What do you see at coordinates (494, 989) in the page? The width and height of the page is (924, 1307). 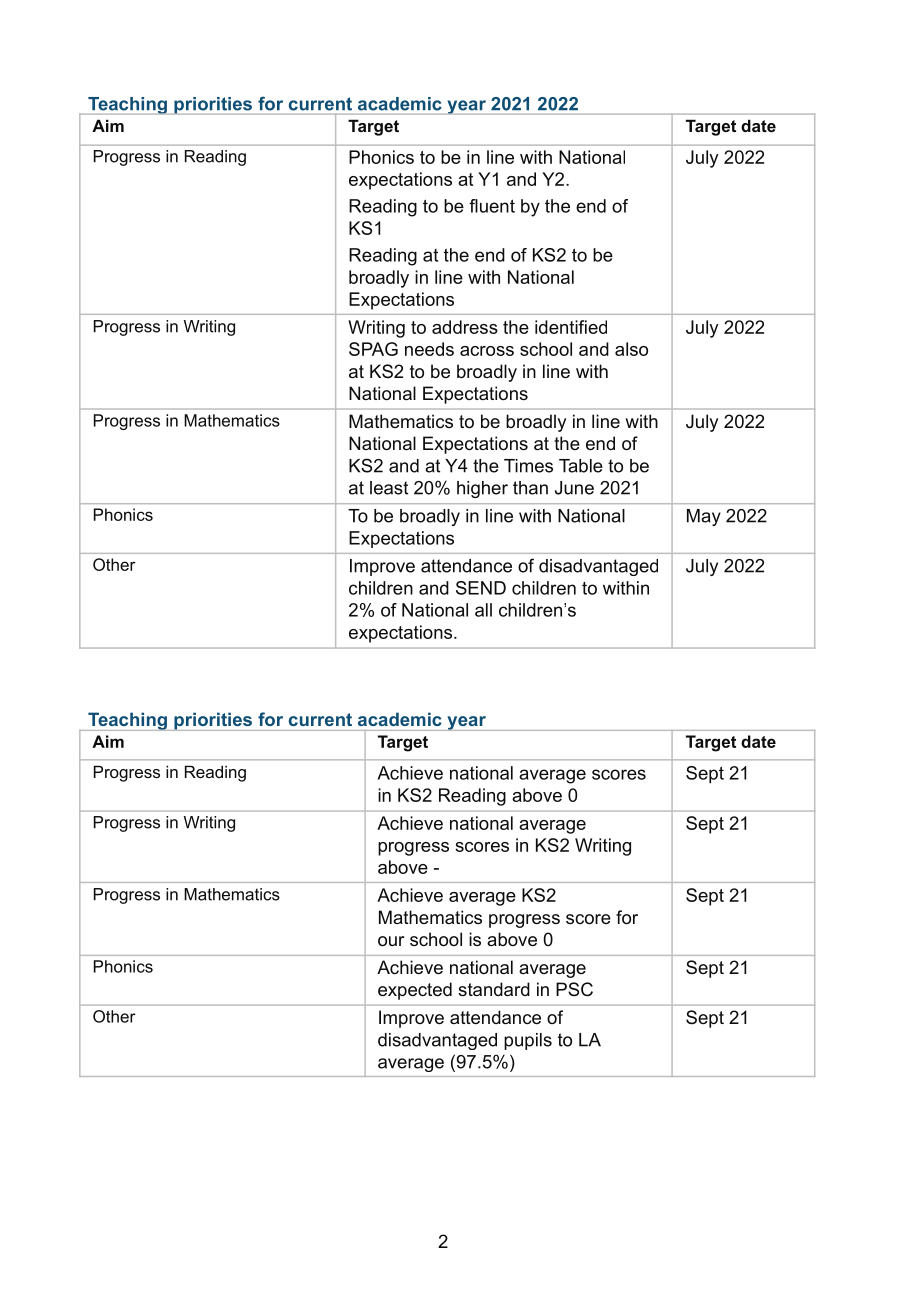 I see `standard` at bounding box center [494, 989].
